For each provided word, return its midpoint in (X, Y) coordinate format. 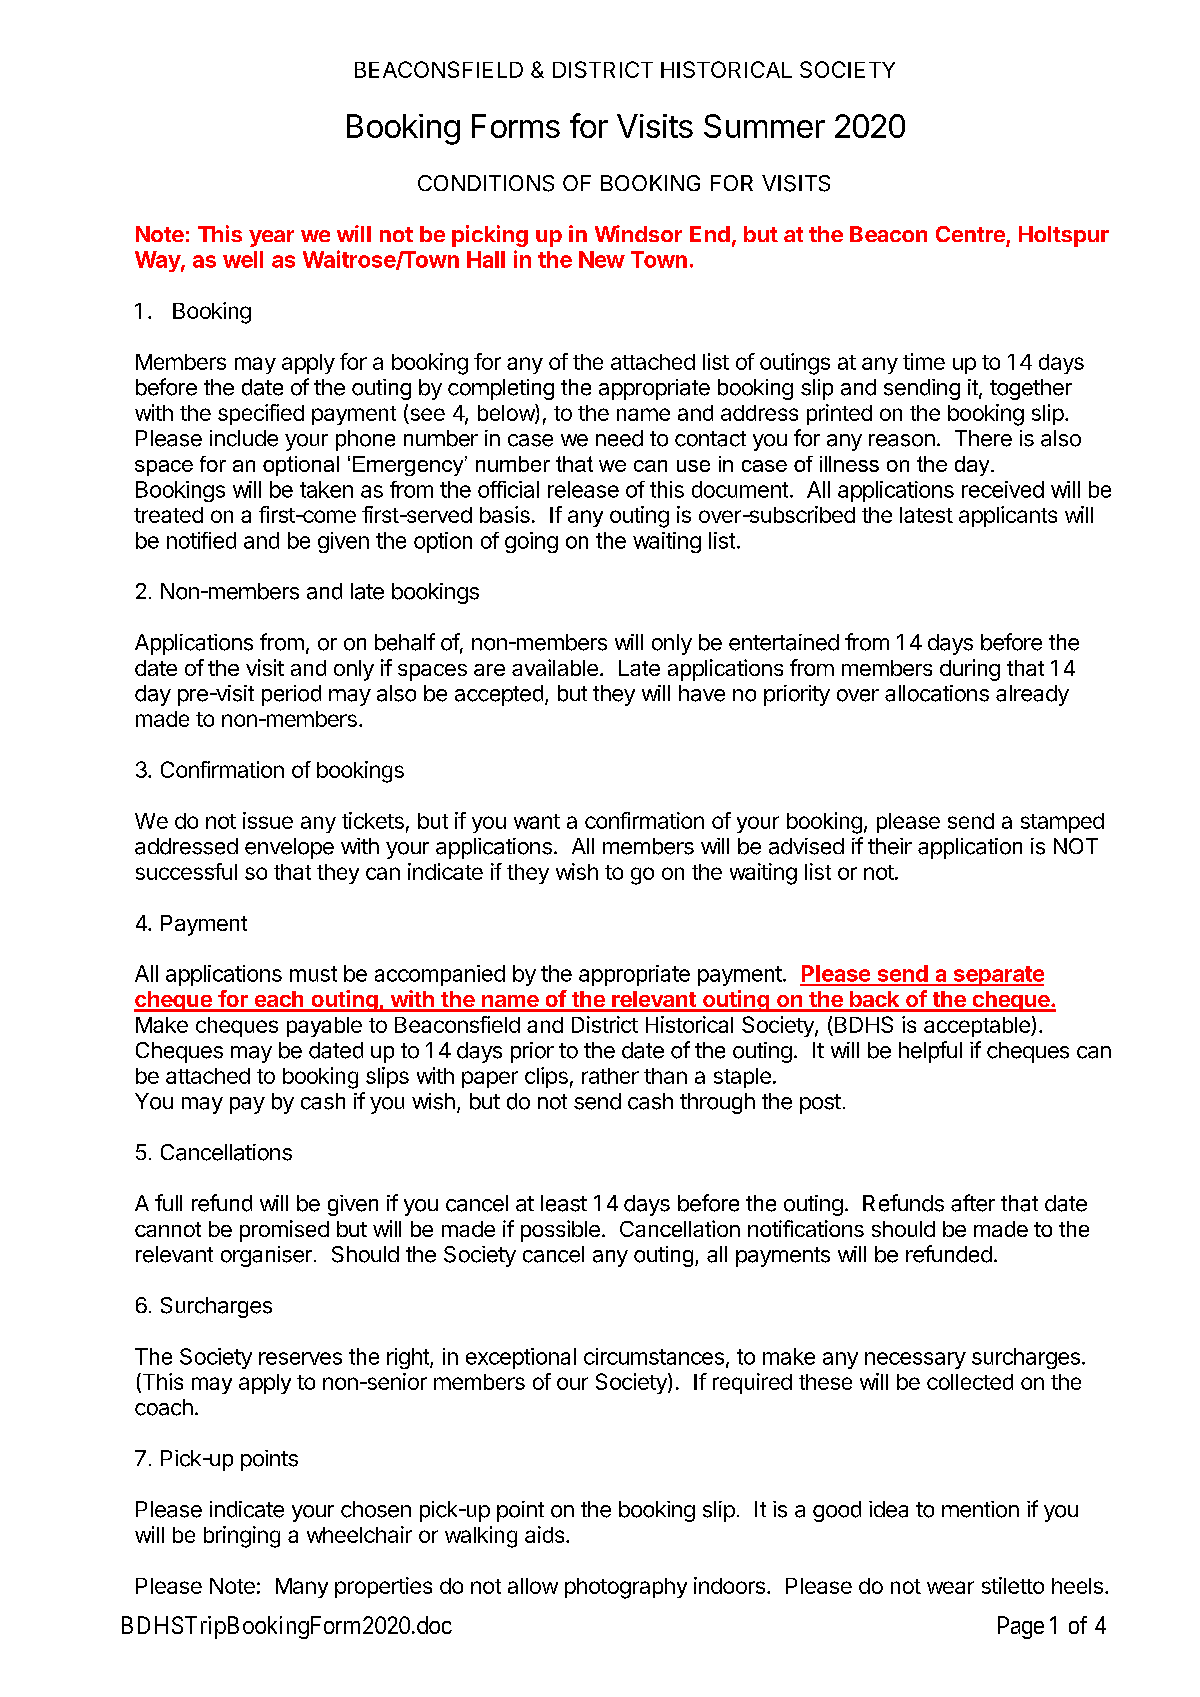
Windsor (638, 233)
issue (268, 820)
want (537, 821)
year (271, 238)
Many (302, 1588)
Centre (970, 234)
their (890, 846)
